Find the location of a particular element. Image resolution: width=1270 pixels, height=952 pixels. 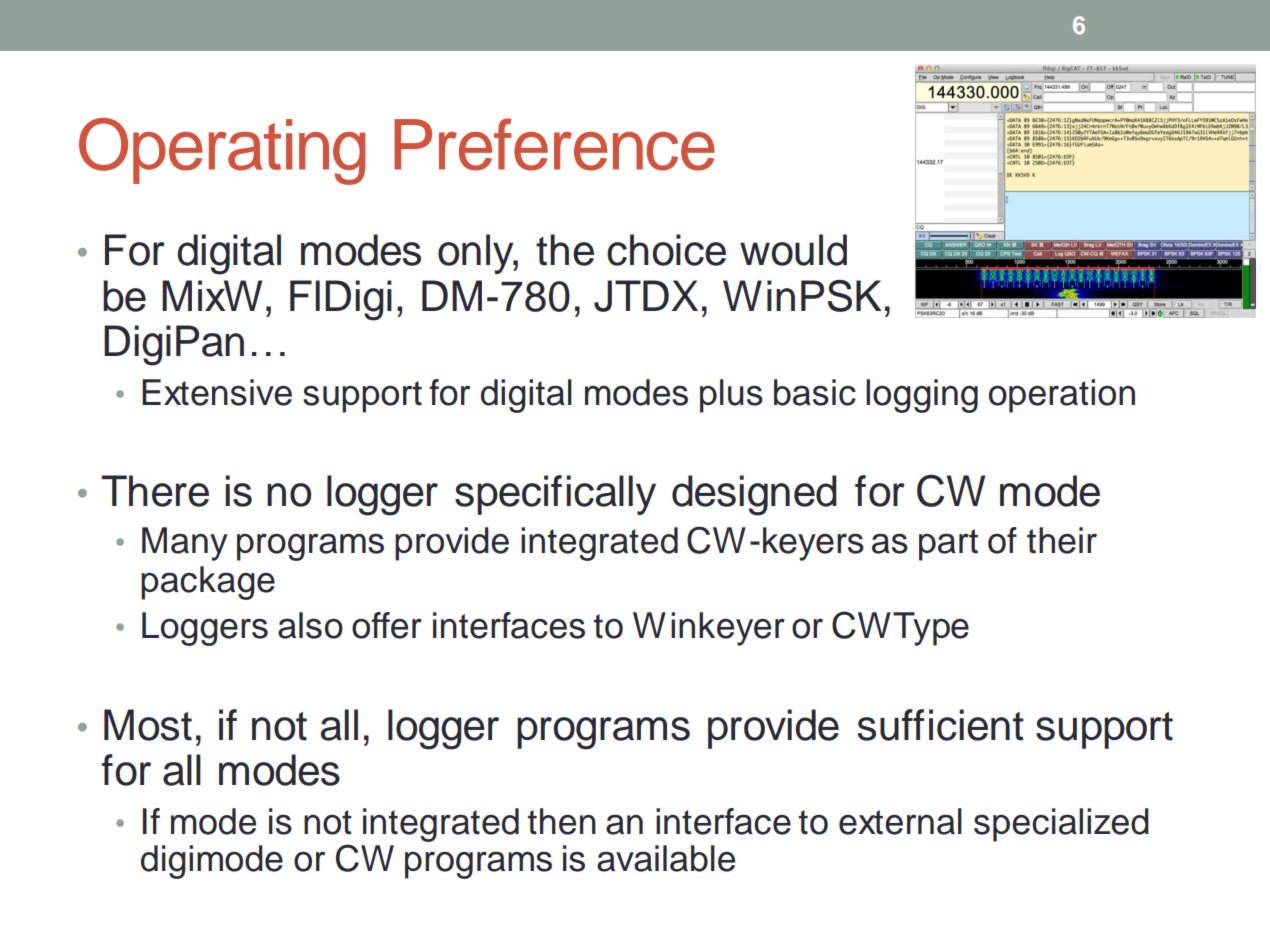

plus is located at coordinates (731, 396).
